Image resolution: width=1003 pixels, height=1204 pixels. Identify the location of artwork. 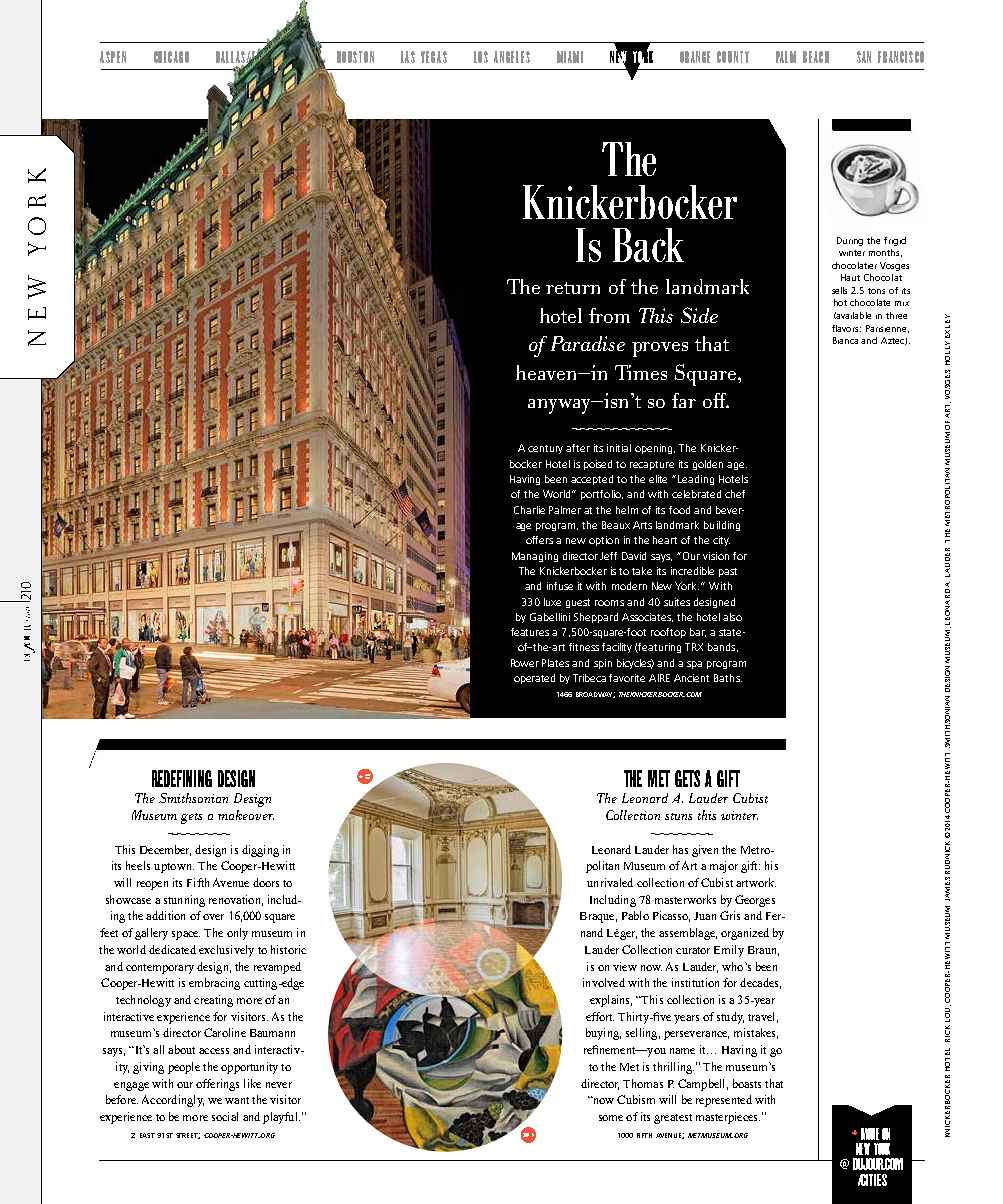
(756, 882).
